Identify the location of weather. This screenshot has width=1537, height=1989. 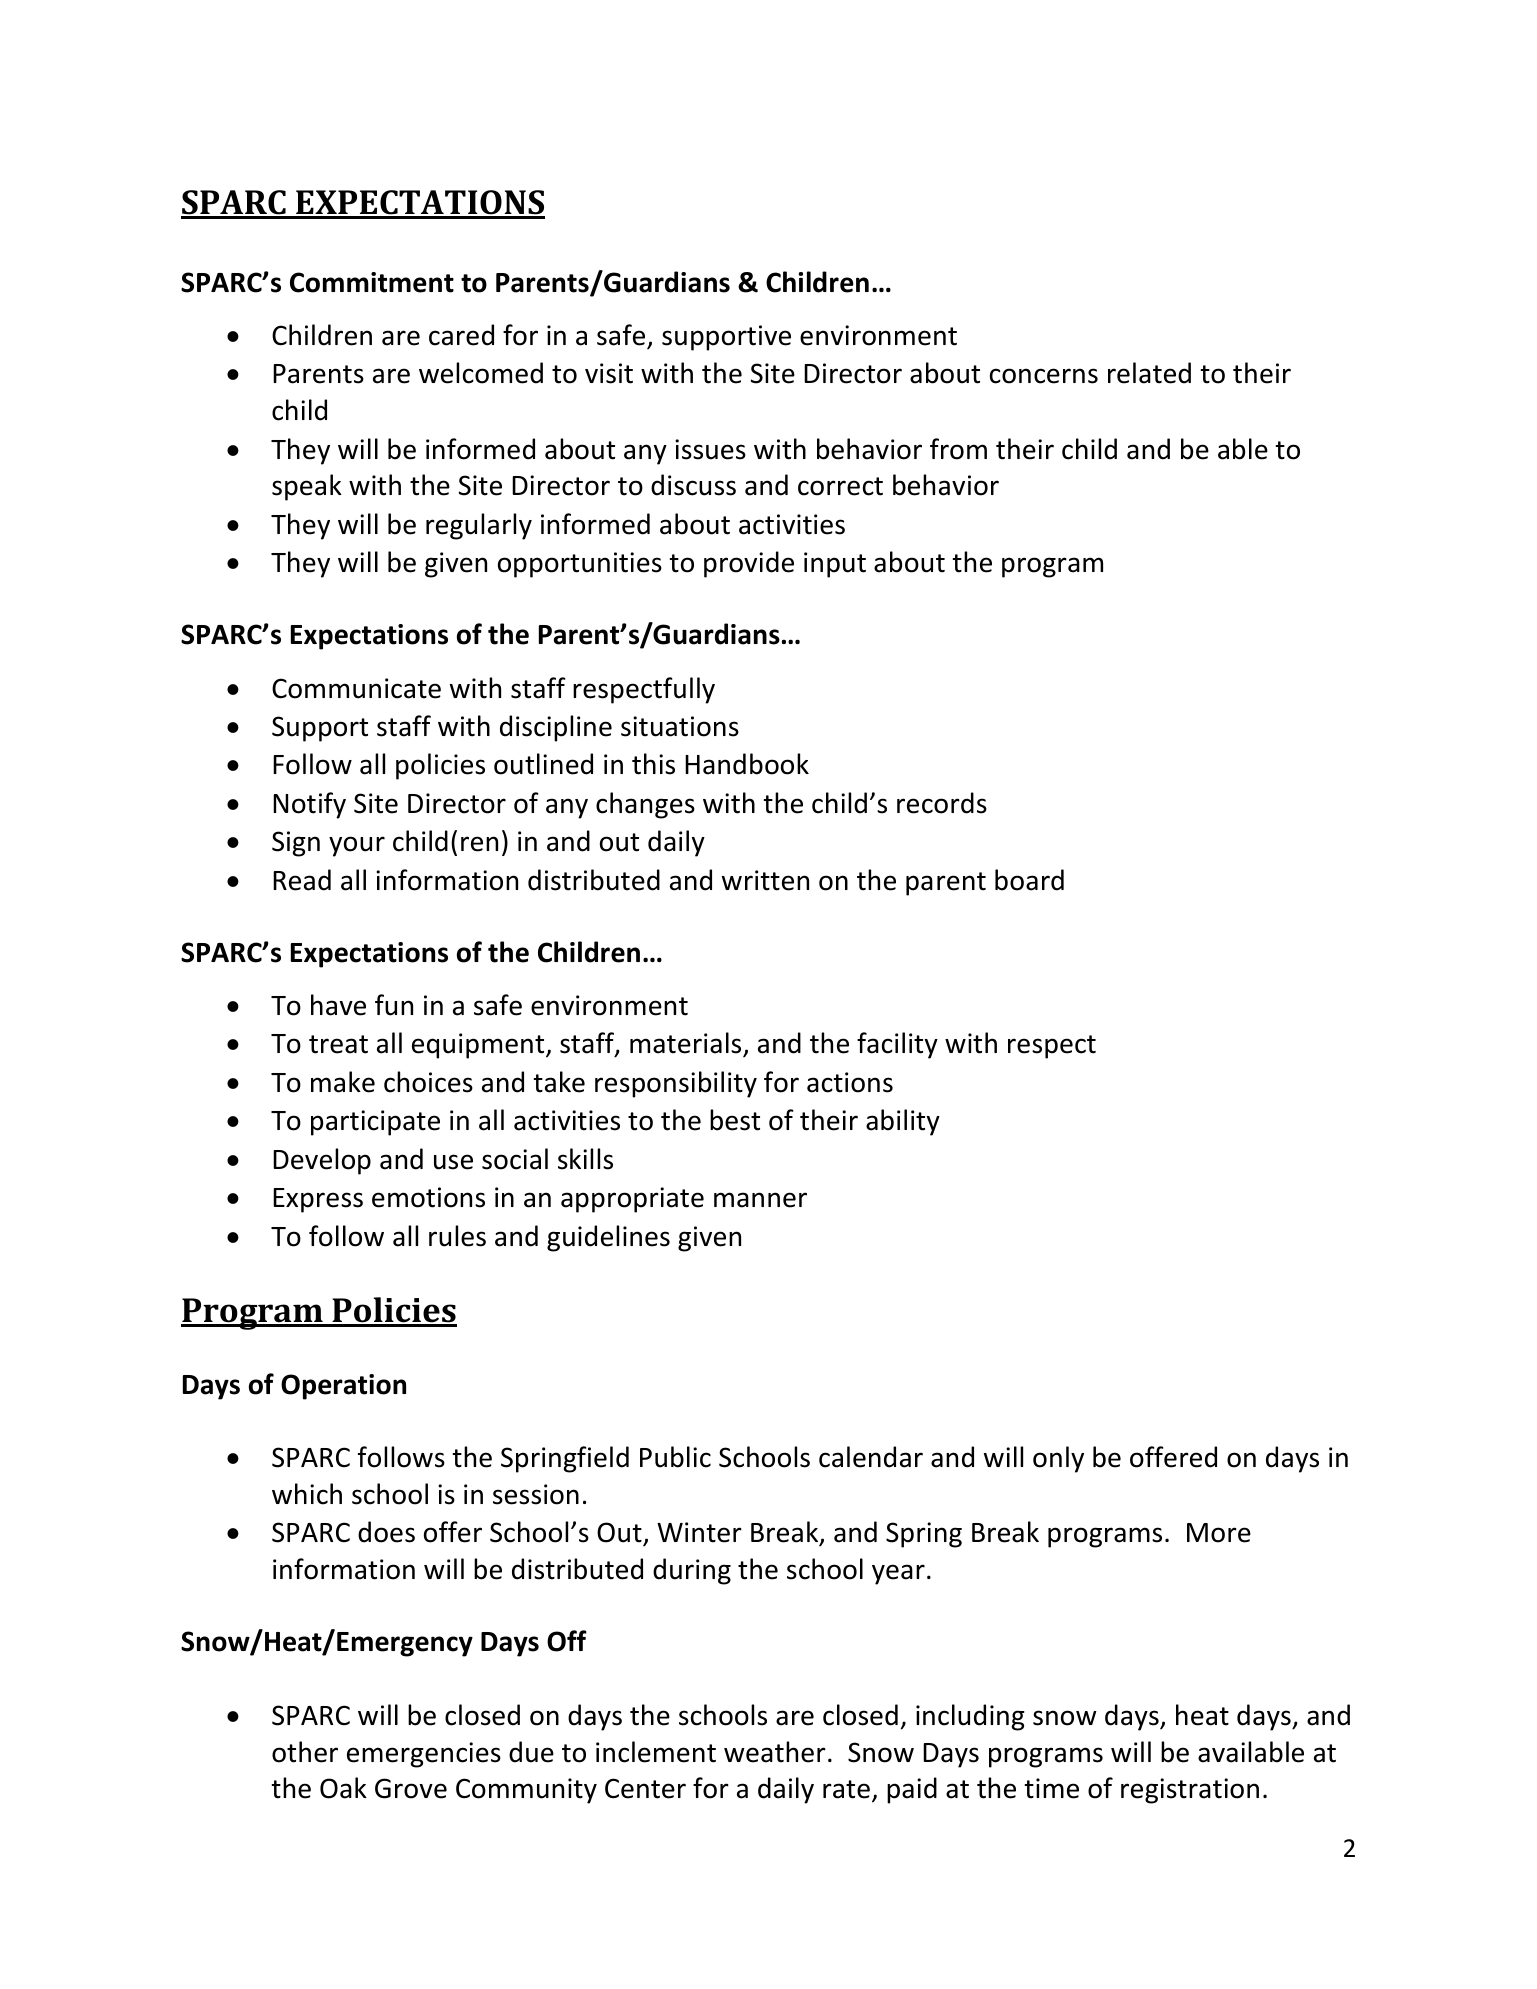
(775, 1752).
